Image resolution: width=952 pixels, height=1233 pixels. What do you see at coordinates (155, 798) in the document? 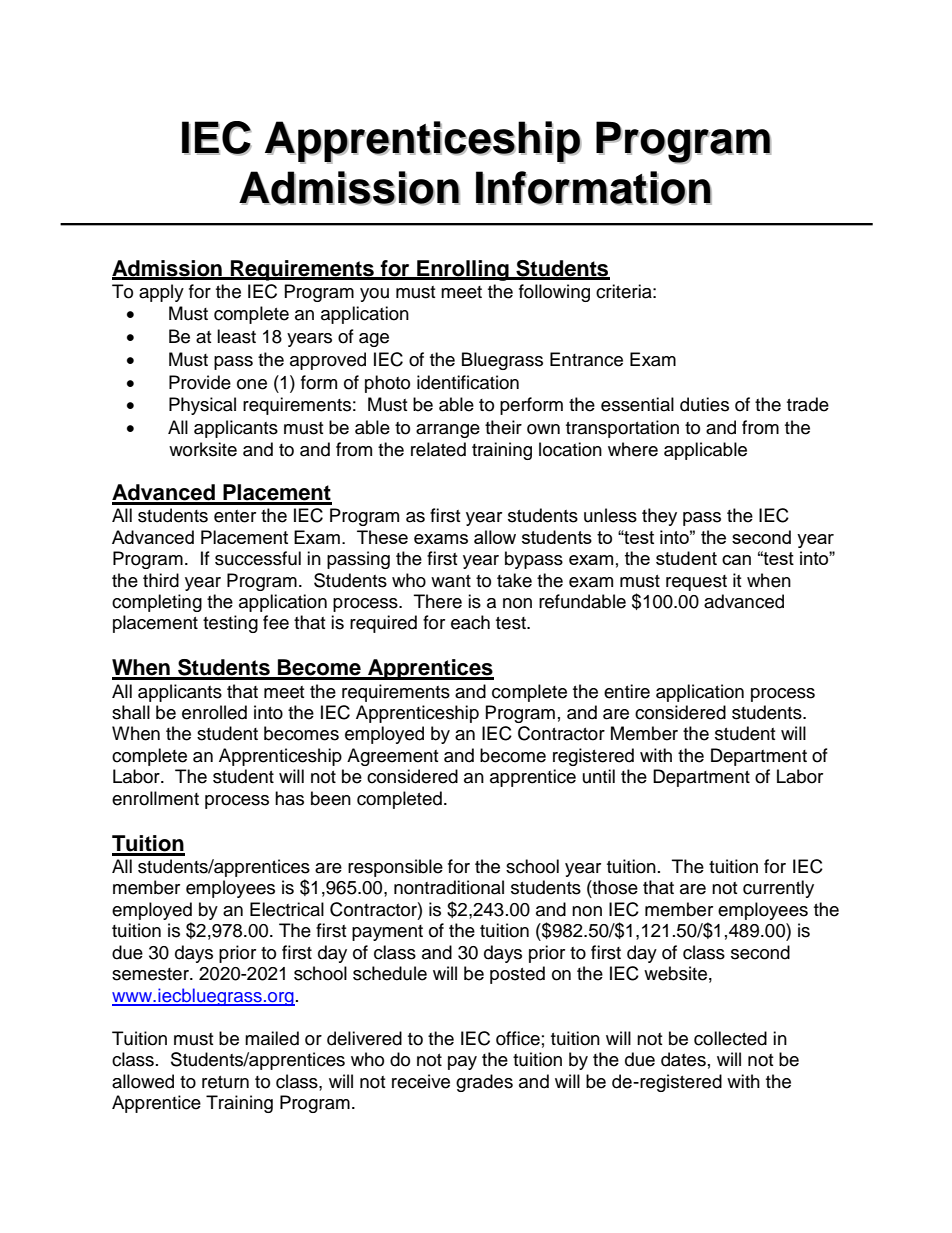
I see `enrollment` at bounding box center [155, 798].
